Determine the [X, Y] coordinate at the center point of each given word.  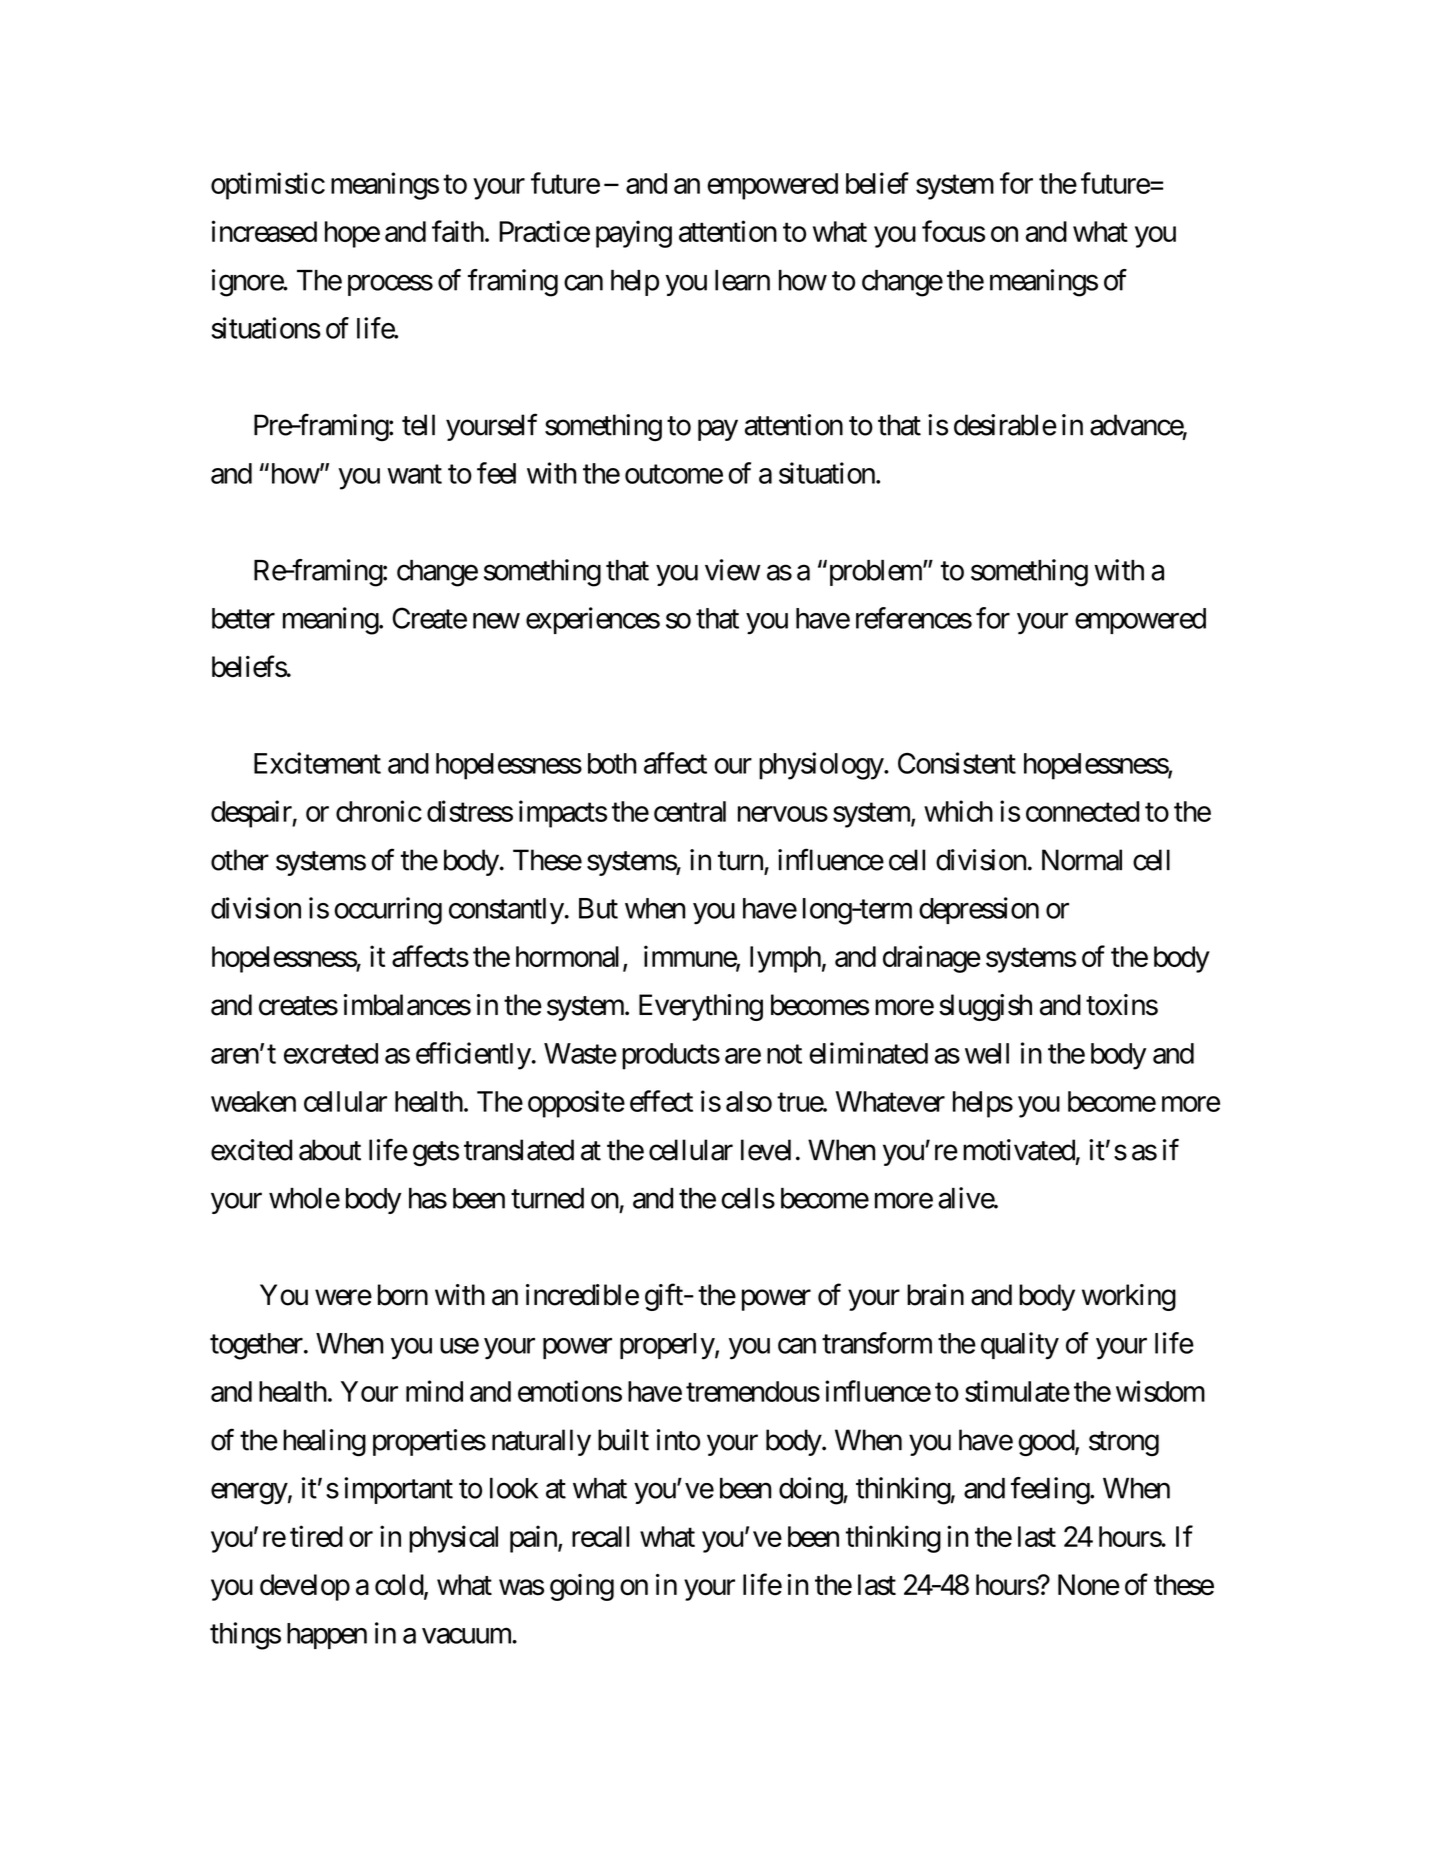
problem [875, 573]
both [612, 763]
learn [742, 280]
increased [264, 231]
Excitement [317, 763]
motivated [1019, 1150]
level [766, 1150]
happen [327, 1636]
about [330, 1150]
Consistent [957, 763]
